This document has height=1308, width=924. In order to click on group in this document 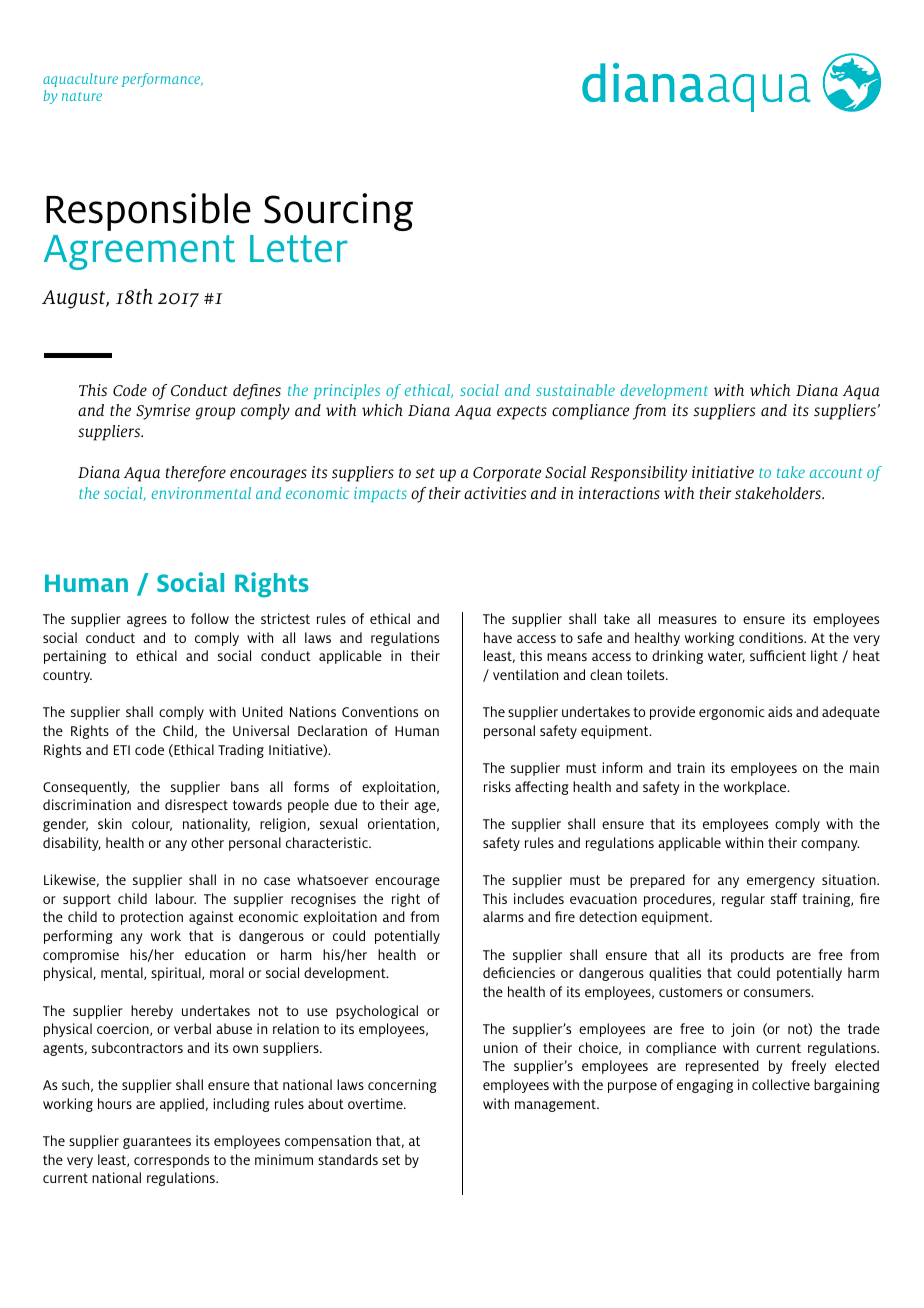, I will do `click(215, 413)`.
